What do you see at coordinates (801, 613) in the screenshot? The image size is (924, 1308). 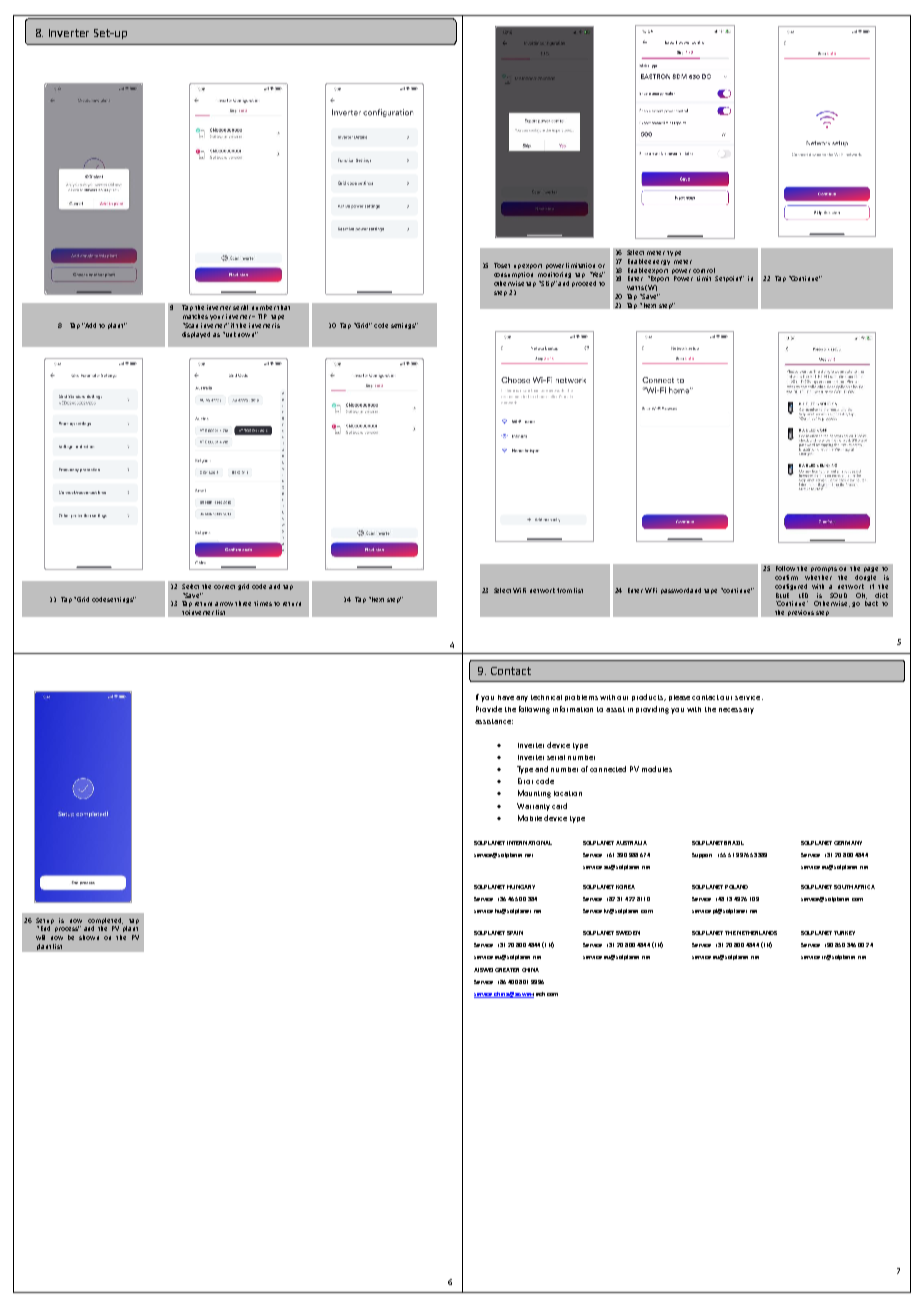 I see `previous` at bounding box center [801, 613].
